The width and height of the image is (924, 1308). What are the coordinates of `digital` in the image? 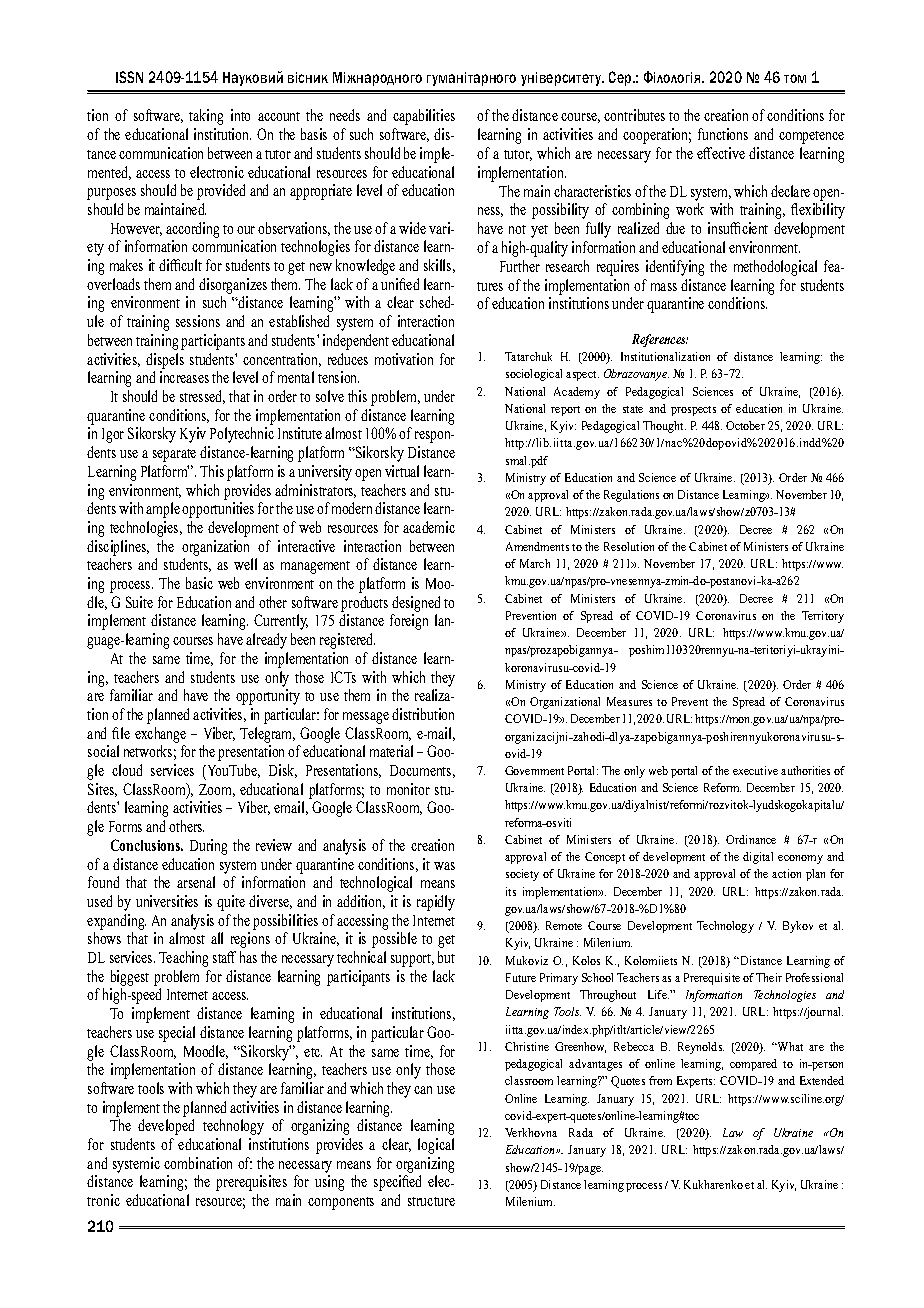 It's located at (758, 858).
